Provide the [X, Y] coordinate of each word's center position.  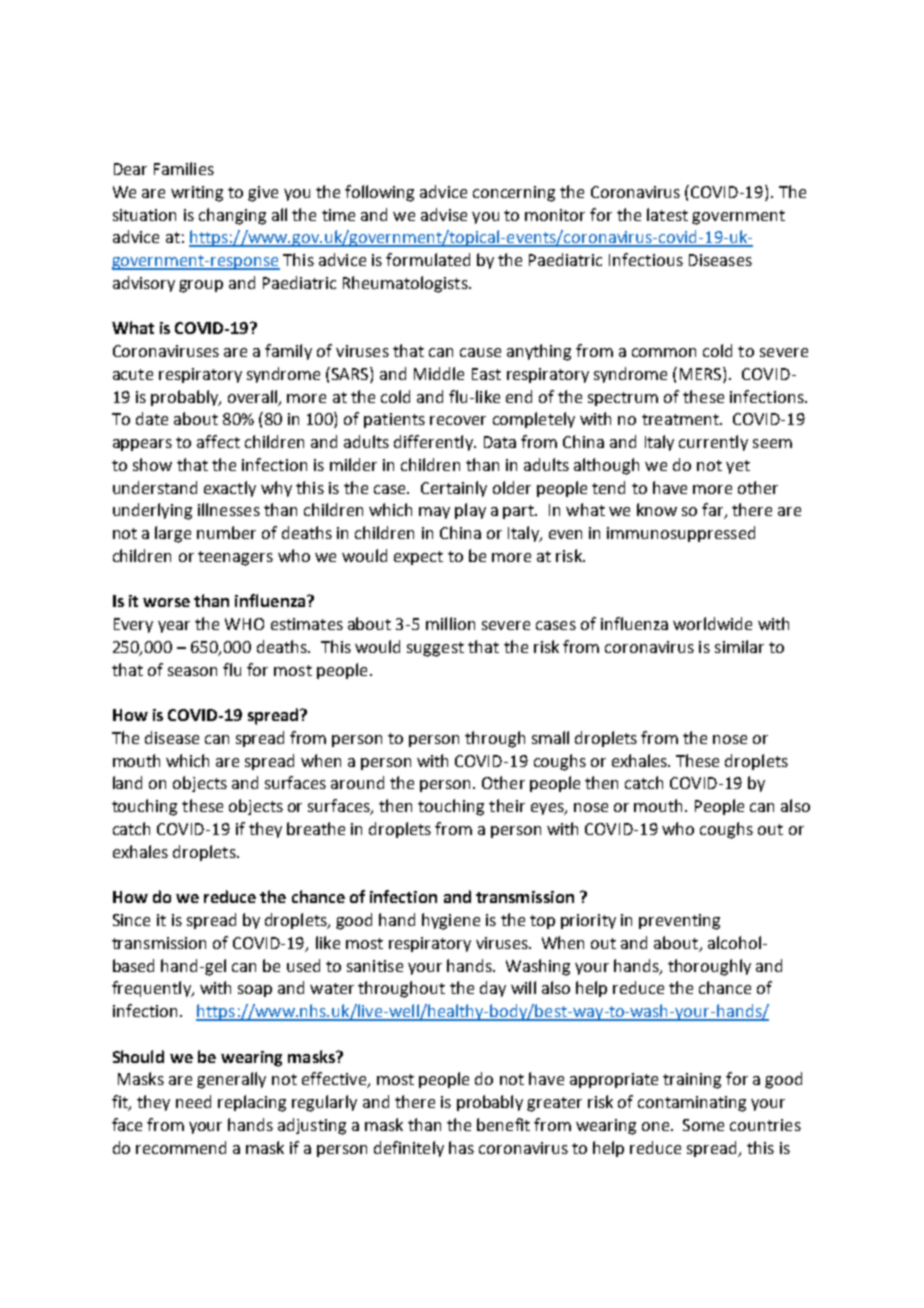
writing [197, 194]
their [507, 805]
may [434, 513]
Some [703, 1125]
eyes [548, 809]
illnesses [229, 509]
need [193, 1101]
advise [444, 214]
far [714, 511]
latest [667, 214]
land [127, 782]
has [461, 1147]
